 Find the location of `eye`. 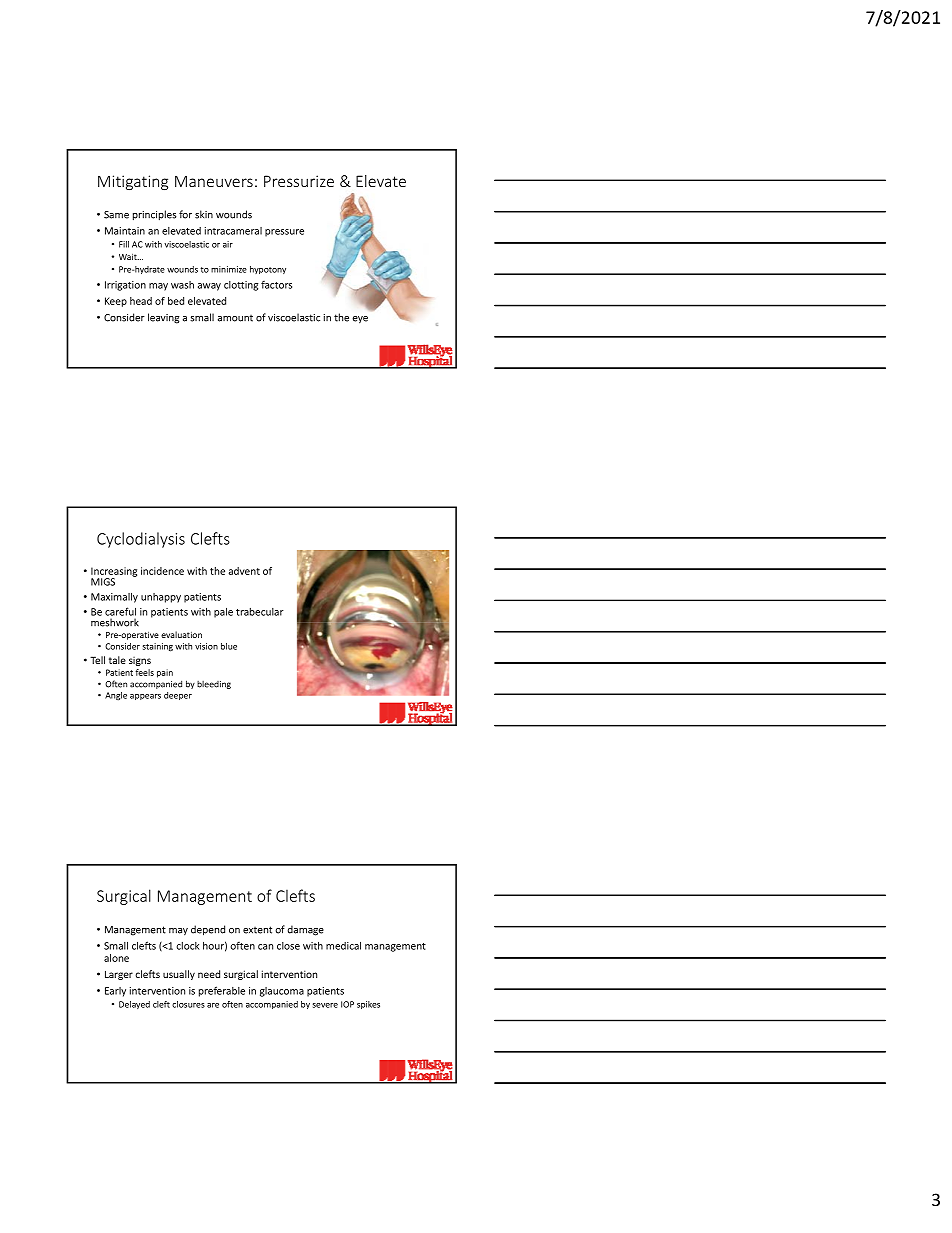

eye is located at coordinates (360, 320).
